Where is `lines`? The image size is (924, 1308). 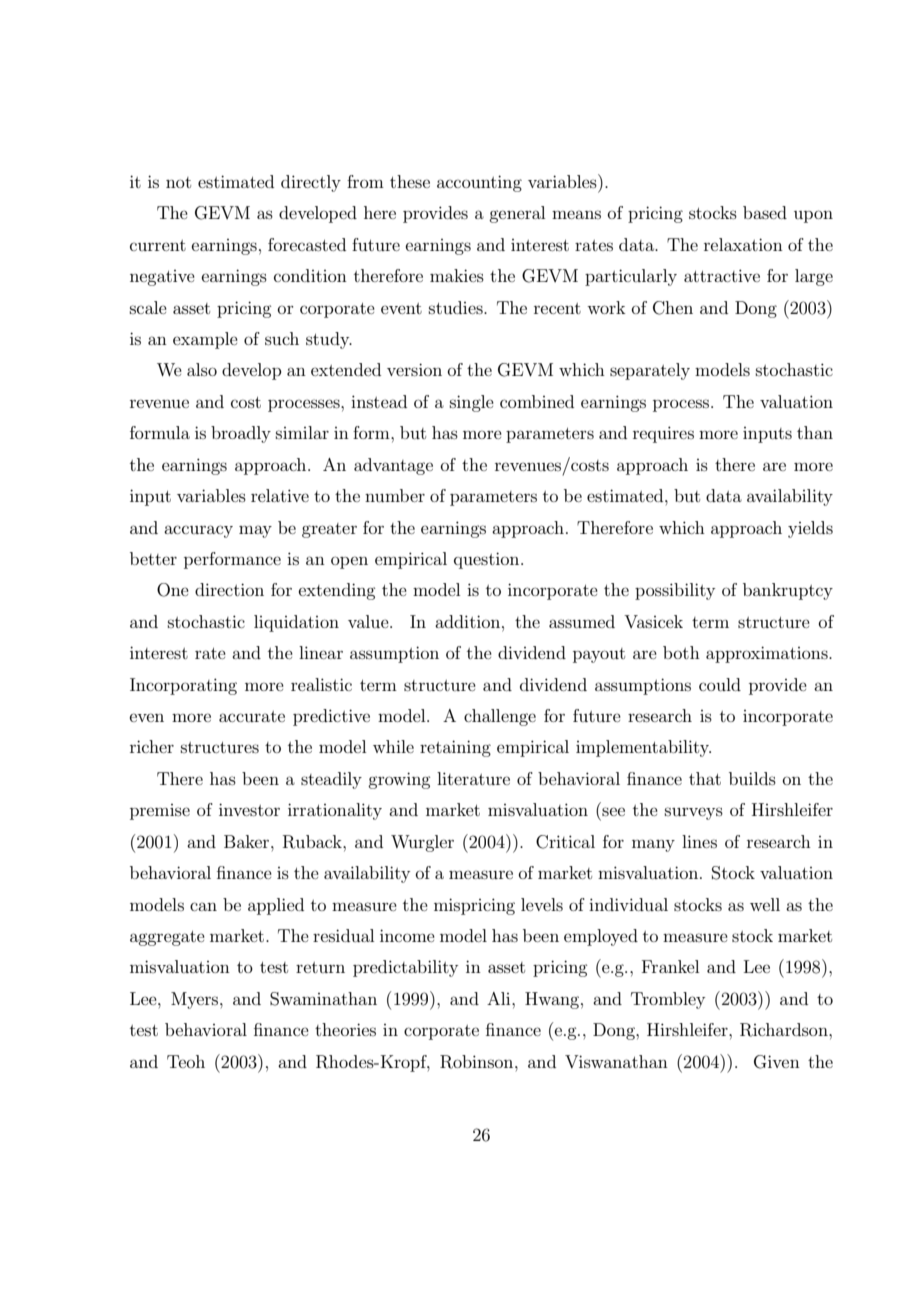 lines is located at coordinates (699, 841).
